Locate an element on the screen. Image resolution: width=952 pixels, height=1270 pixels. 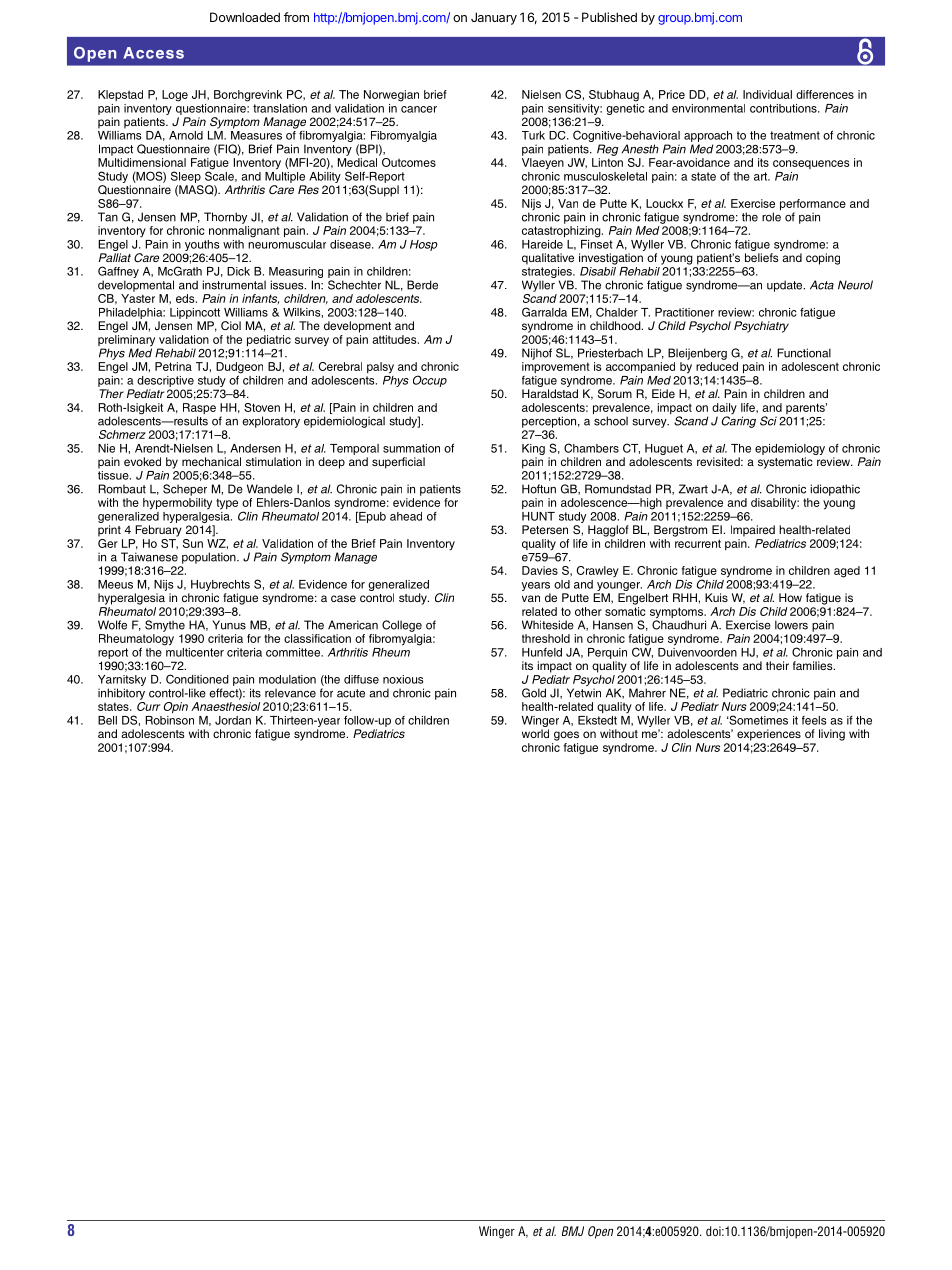
qualitative is located at coordinates (548, 259).
